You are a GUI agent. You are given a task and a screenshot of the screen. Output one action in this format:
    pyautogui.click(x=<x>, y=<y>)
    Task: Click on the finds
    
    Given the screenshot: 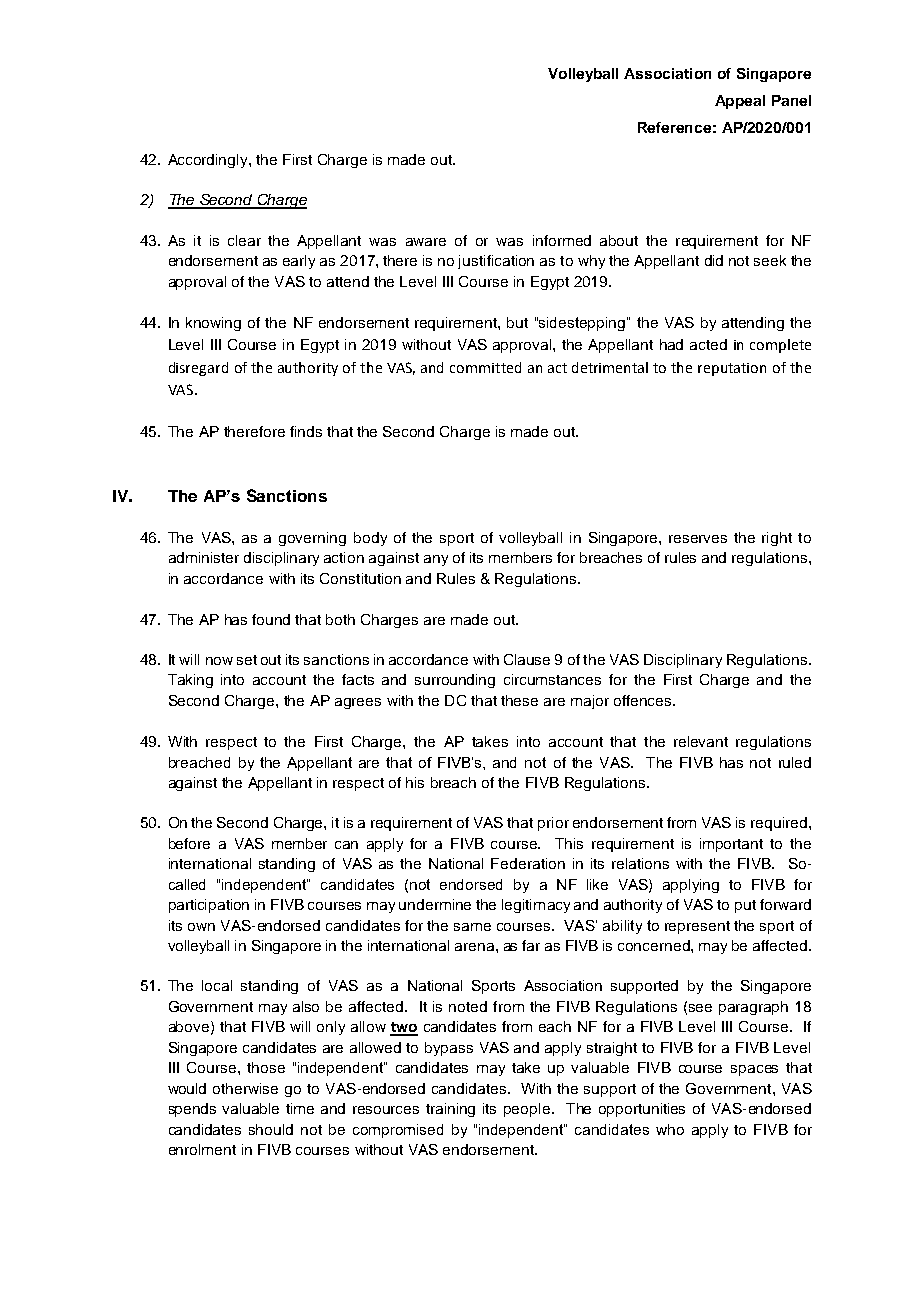 What is the action you would take?
    pyautogui.click(x=306, y=431)
